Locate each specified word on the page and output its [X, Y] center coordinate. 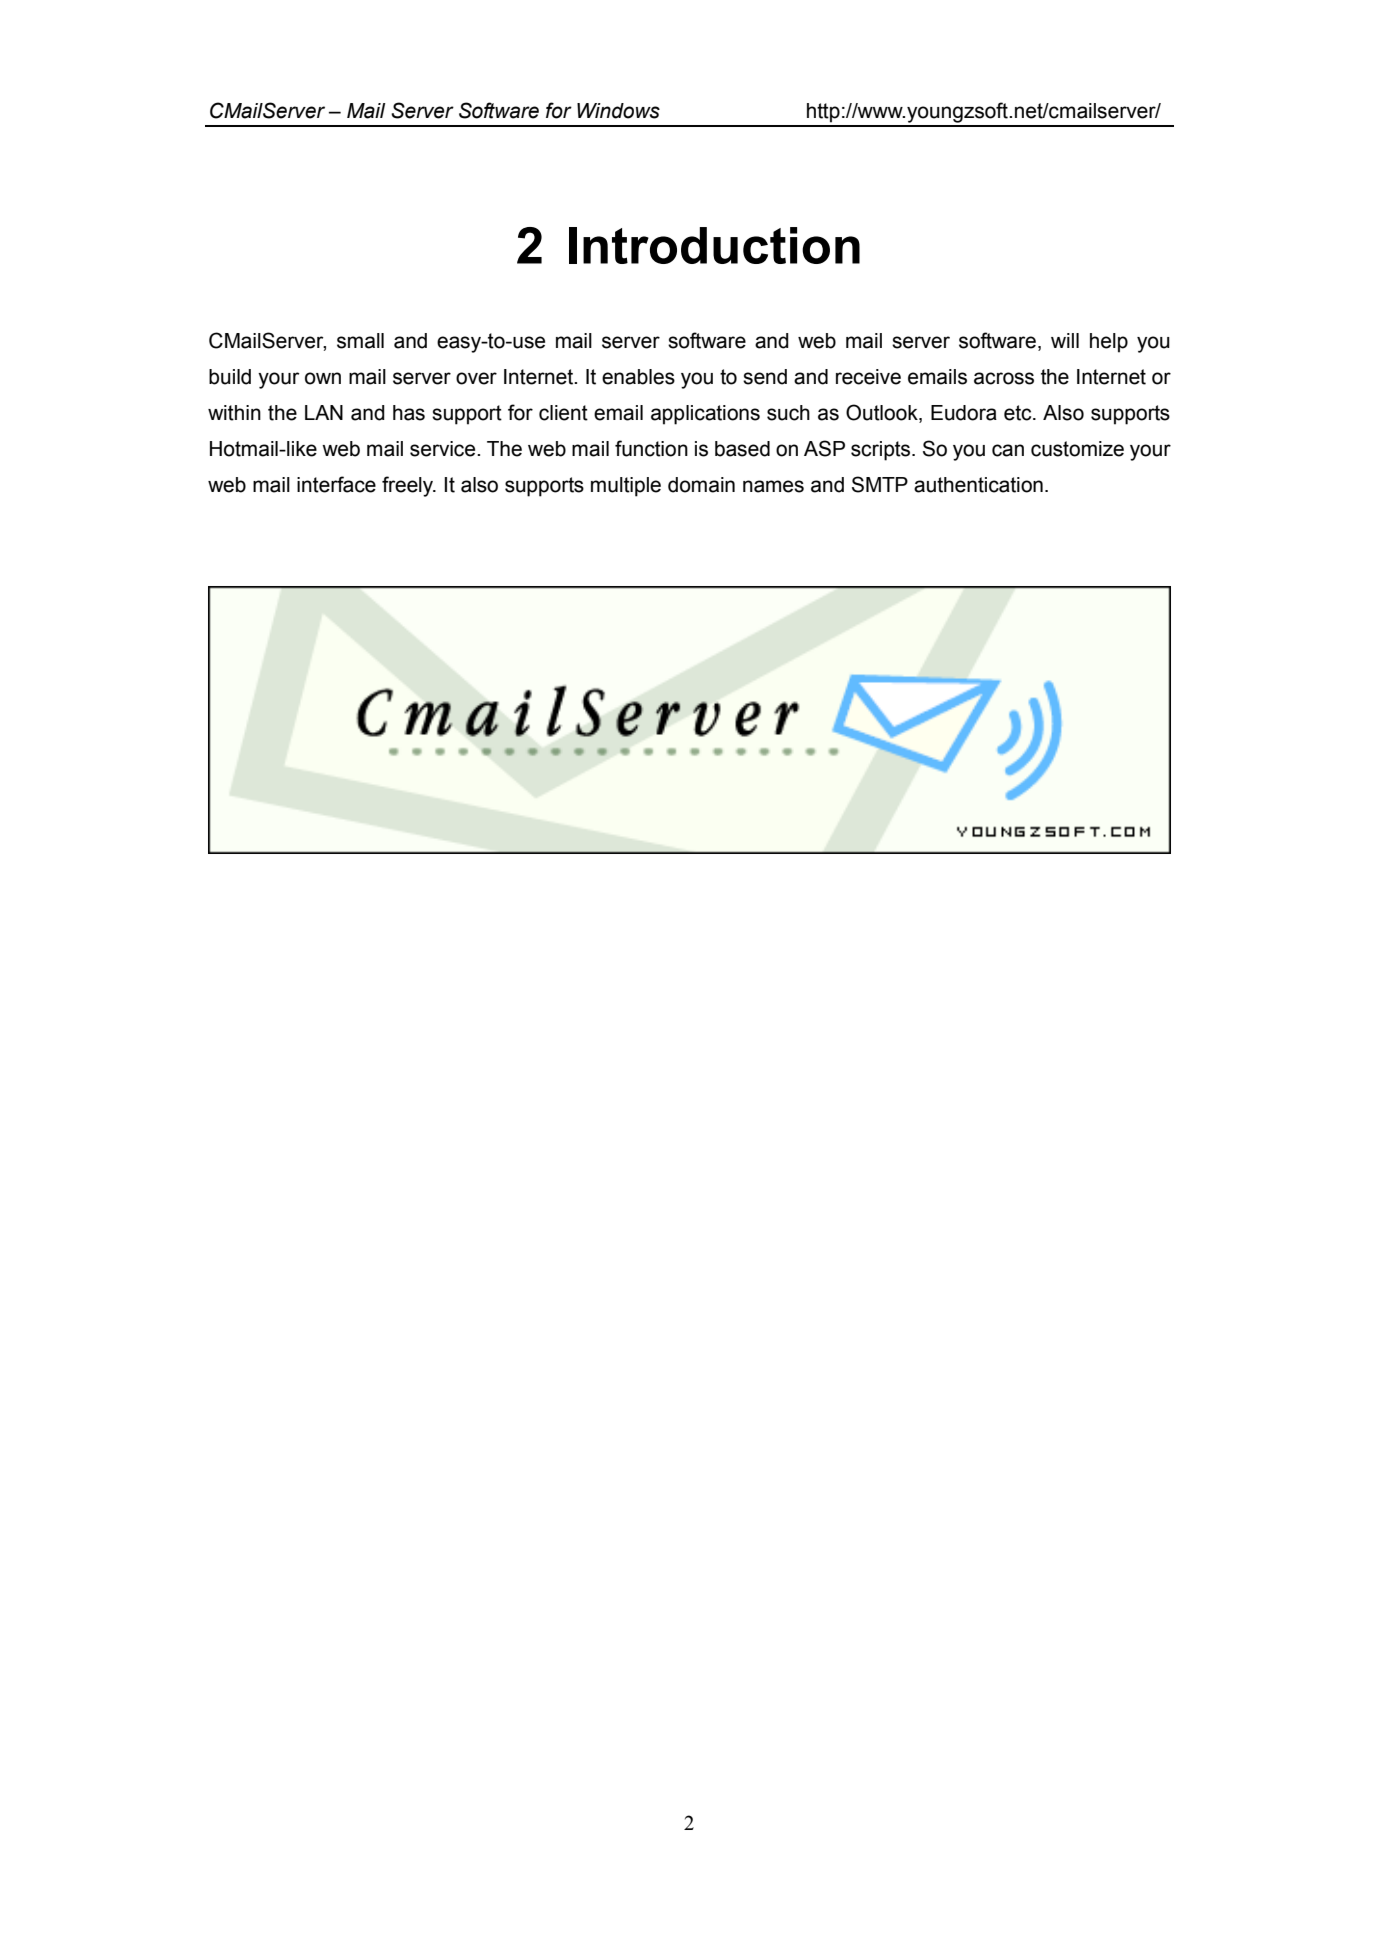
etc [1019, 413]
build [230, 377]
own [323, 378]
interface [336, 484]
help [1109, 343]
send [765, 377]
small [360, 341]
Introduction [714, 245]
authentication [978, 485]
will [1065, 340]
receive [868, 377]
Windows [618, 111]
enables [638, 377]
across [1004, 378]
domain [701, 485]
